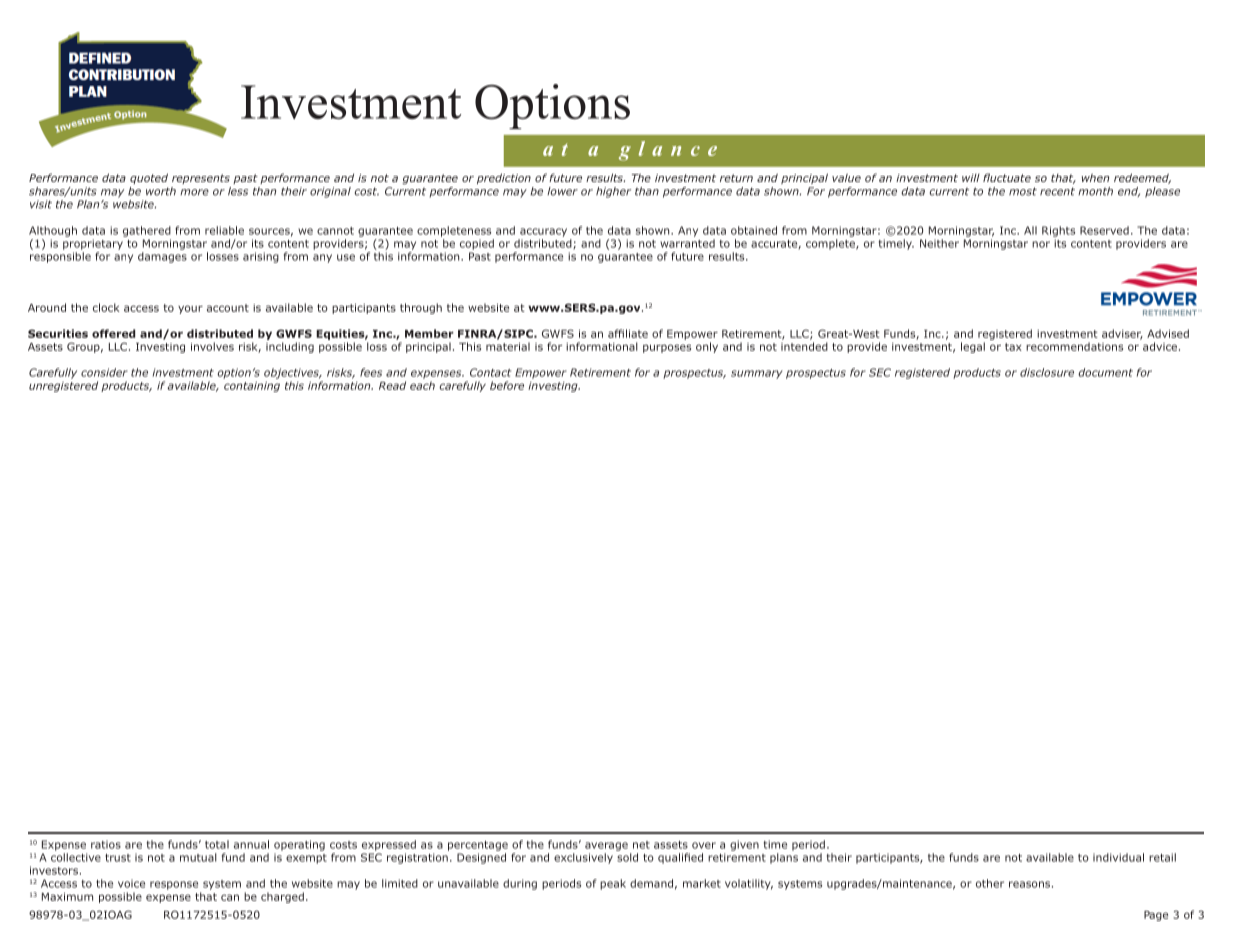  I want to click on disclosure, so click(1047, 372).
